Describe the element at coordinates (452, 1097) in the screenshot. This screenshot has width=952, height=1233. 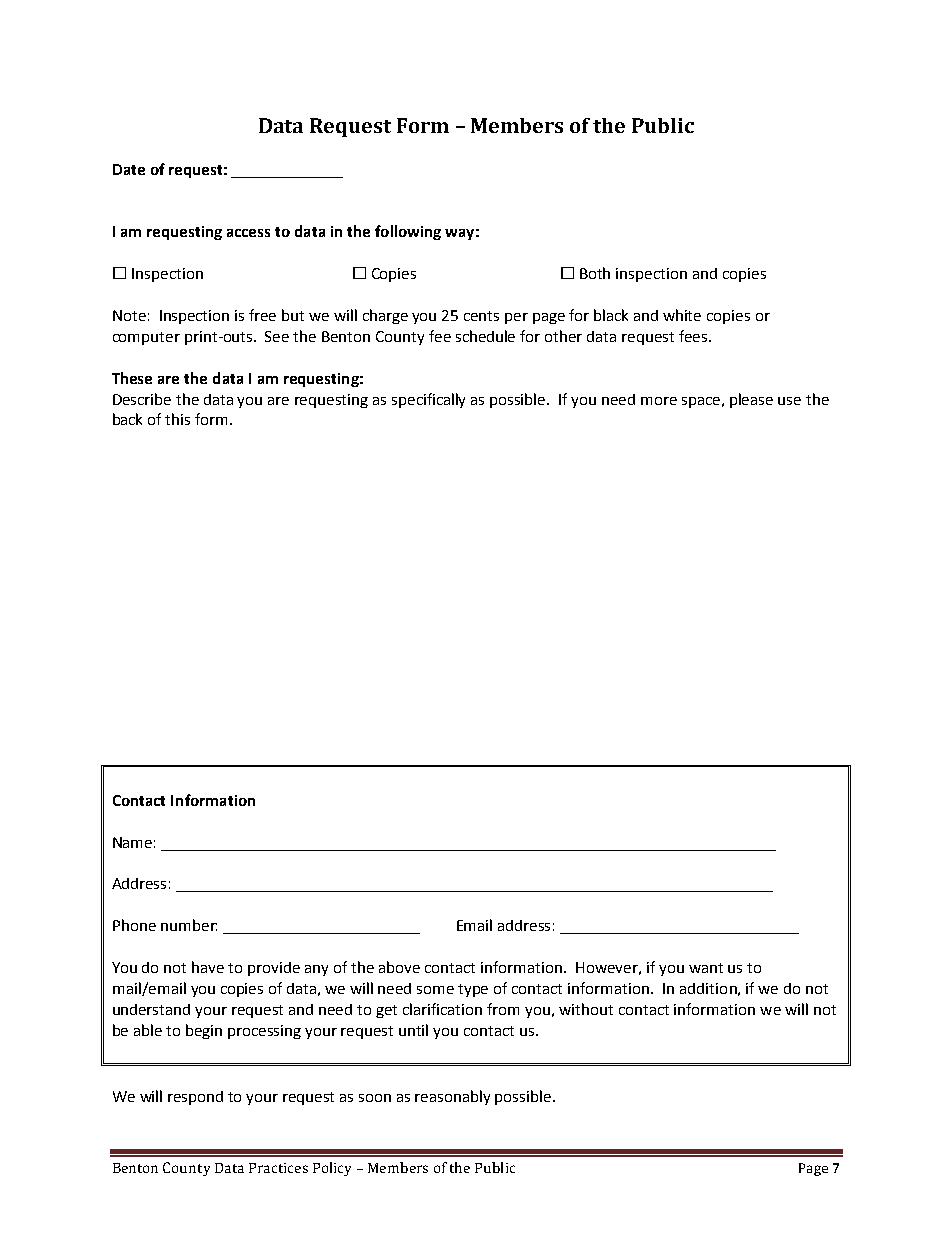
I see `reasonably` at that location.
